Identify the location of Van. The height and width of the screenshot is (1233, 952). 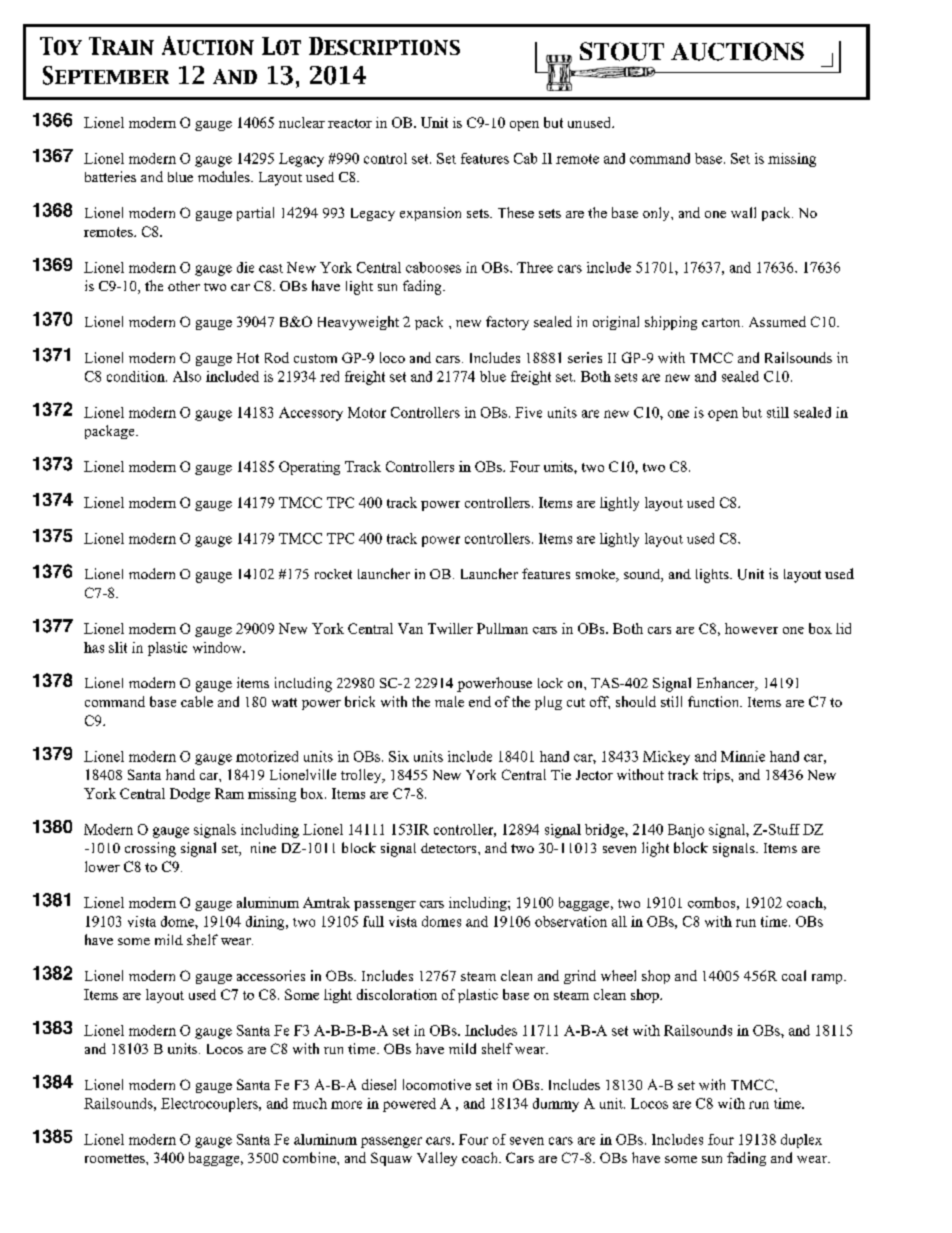
(410, 628).
